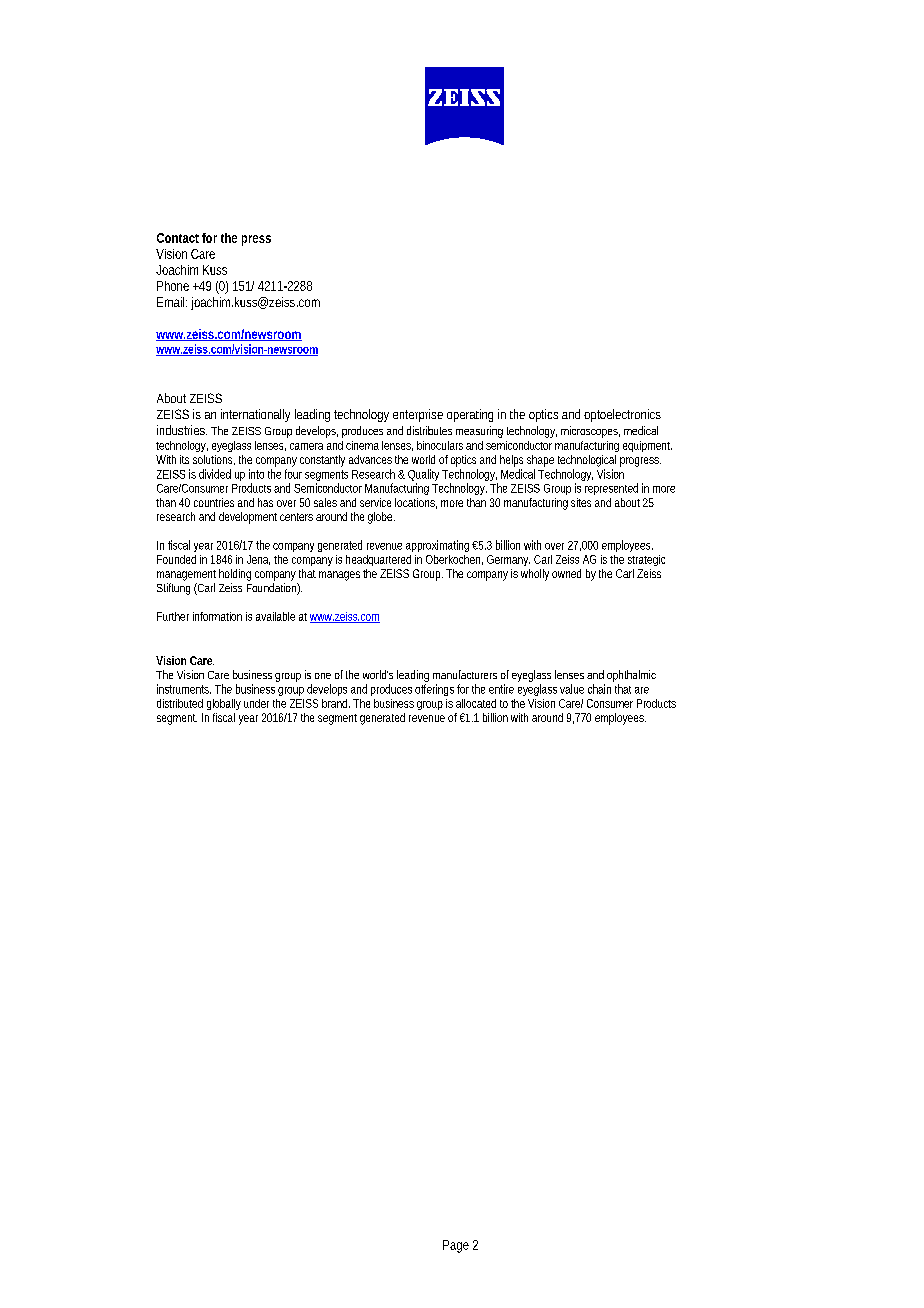 This screenshot has width=924, height=1308. Describe the element at coordinates (224, 704) in the screenshot. I see `globally` at that location.
